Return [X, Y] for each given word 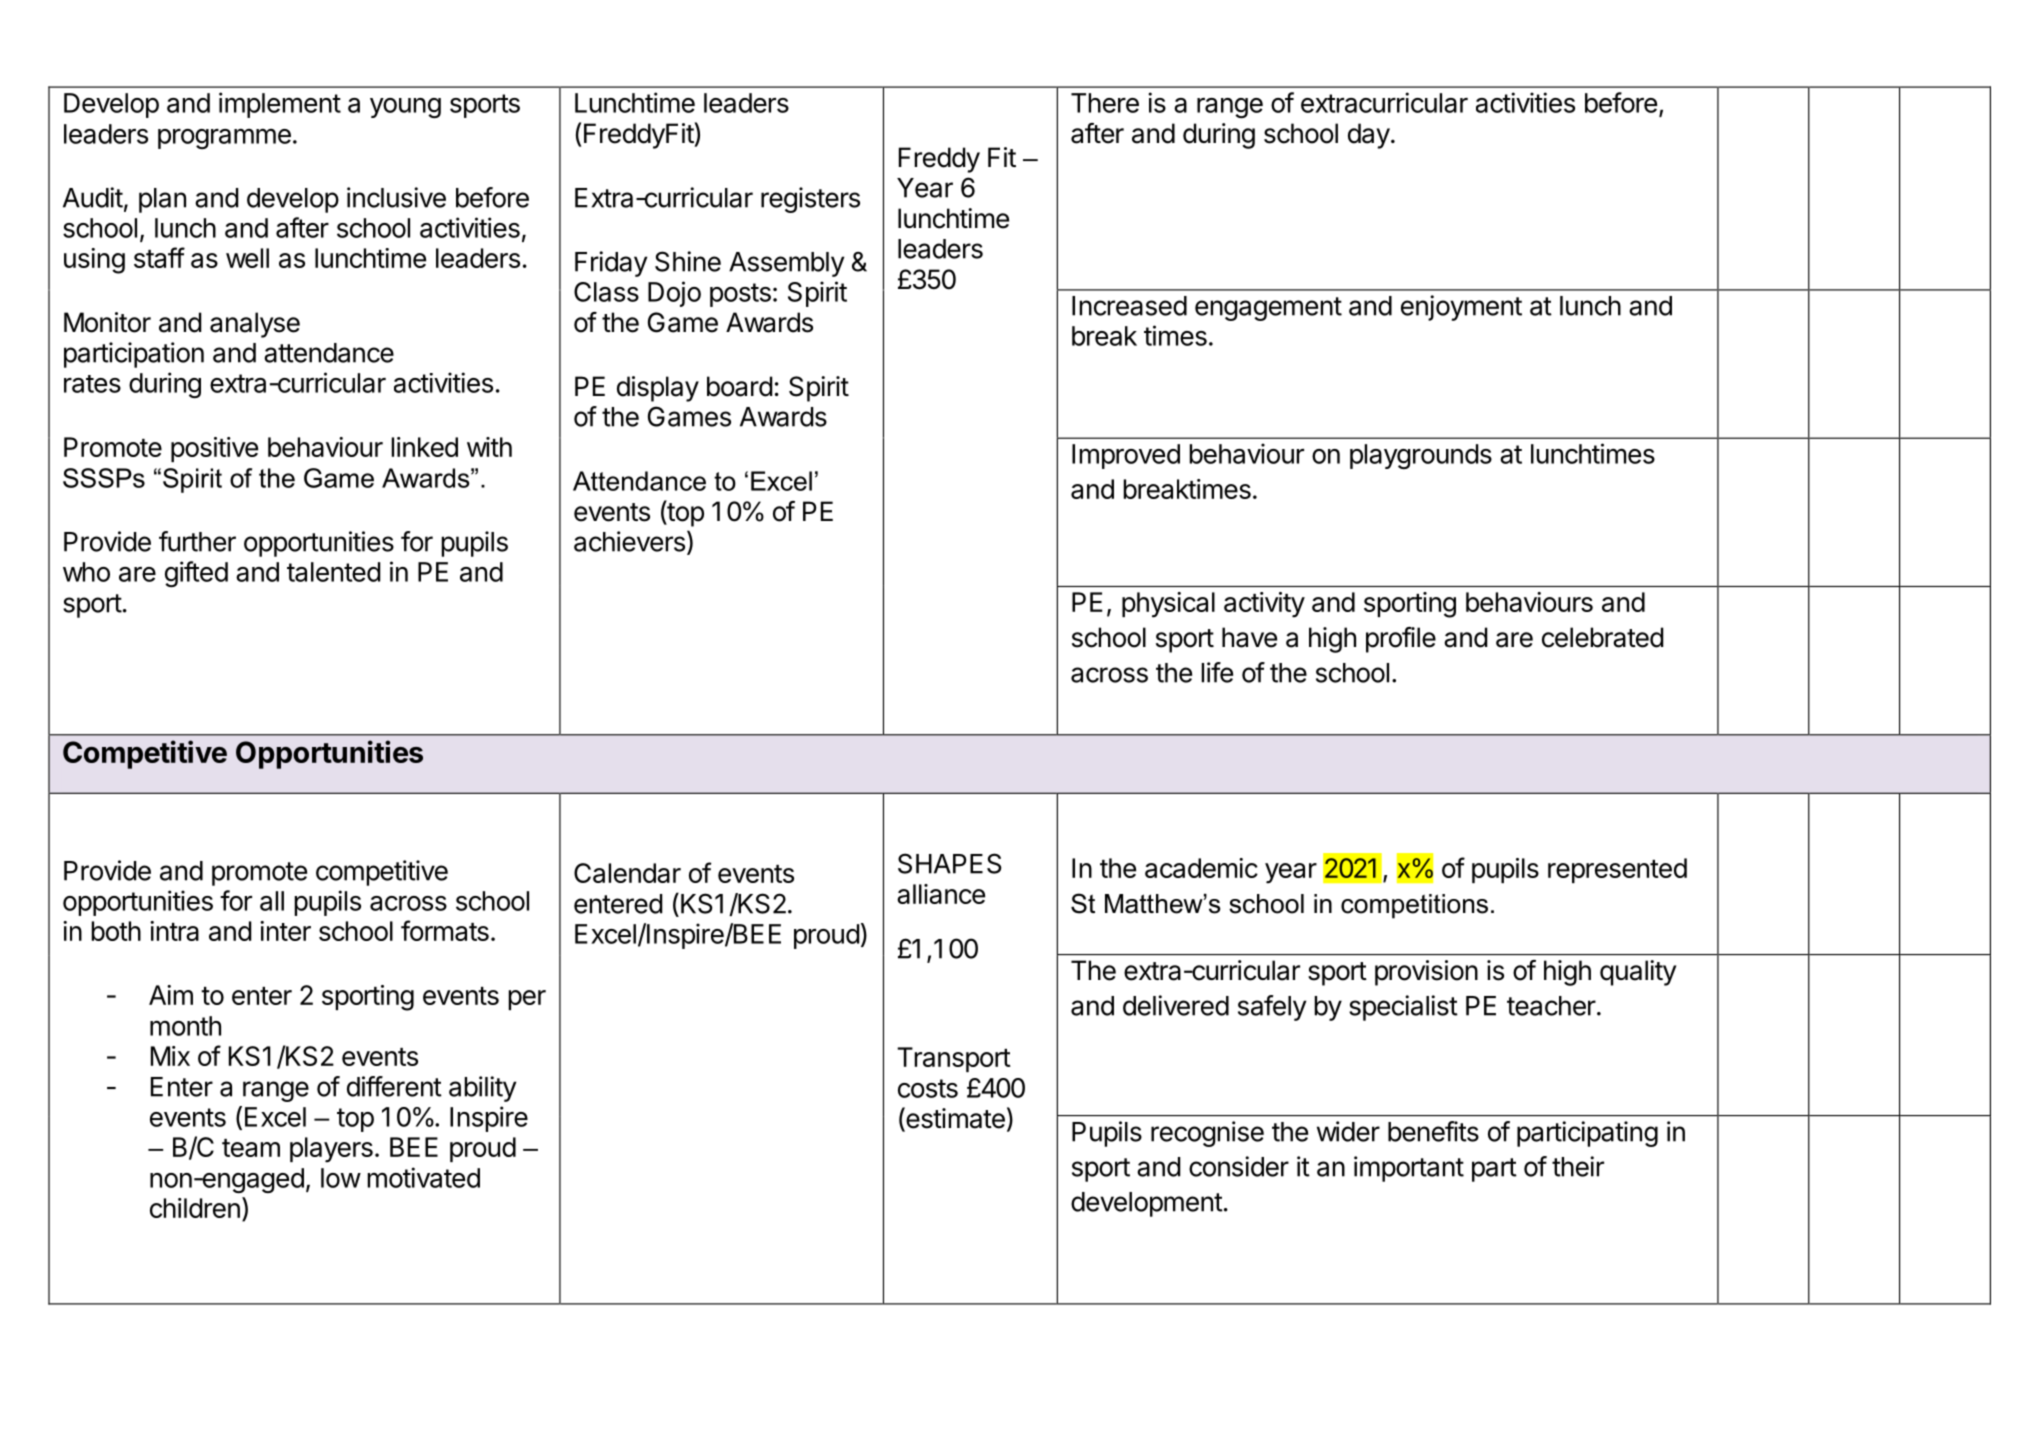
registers [810, 200]
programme [224, 138]
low [341, 1178]
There [1105, 103]
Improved [1126, 456]
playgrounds [1421, 456]
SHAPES [950, 863]
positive [214, 449]
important [1409, 1169]
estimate [954, 1119]
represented [1617, 870]
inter [285, 931]
